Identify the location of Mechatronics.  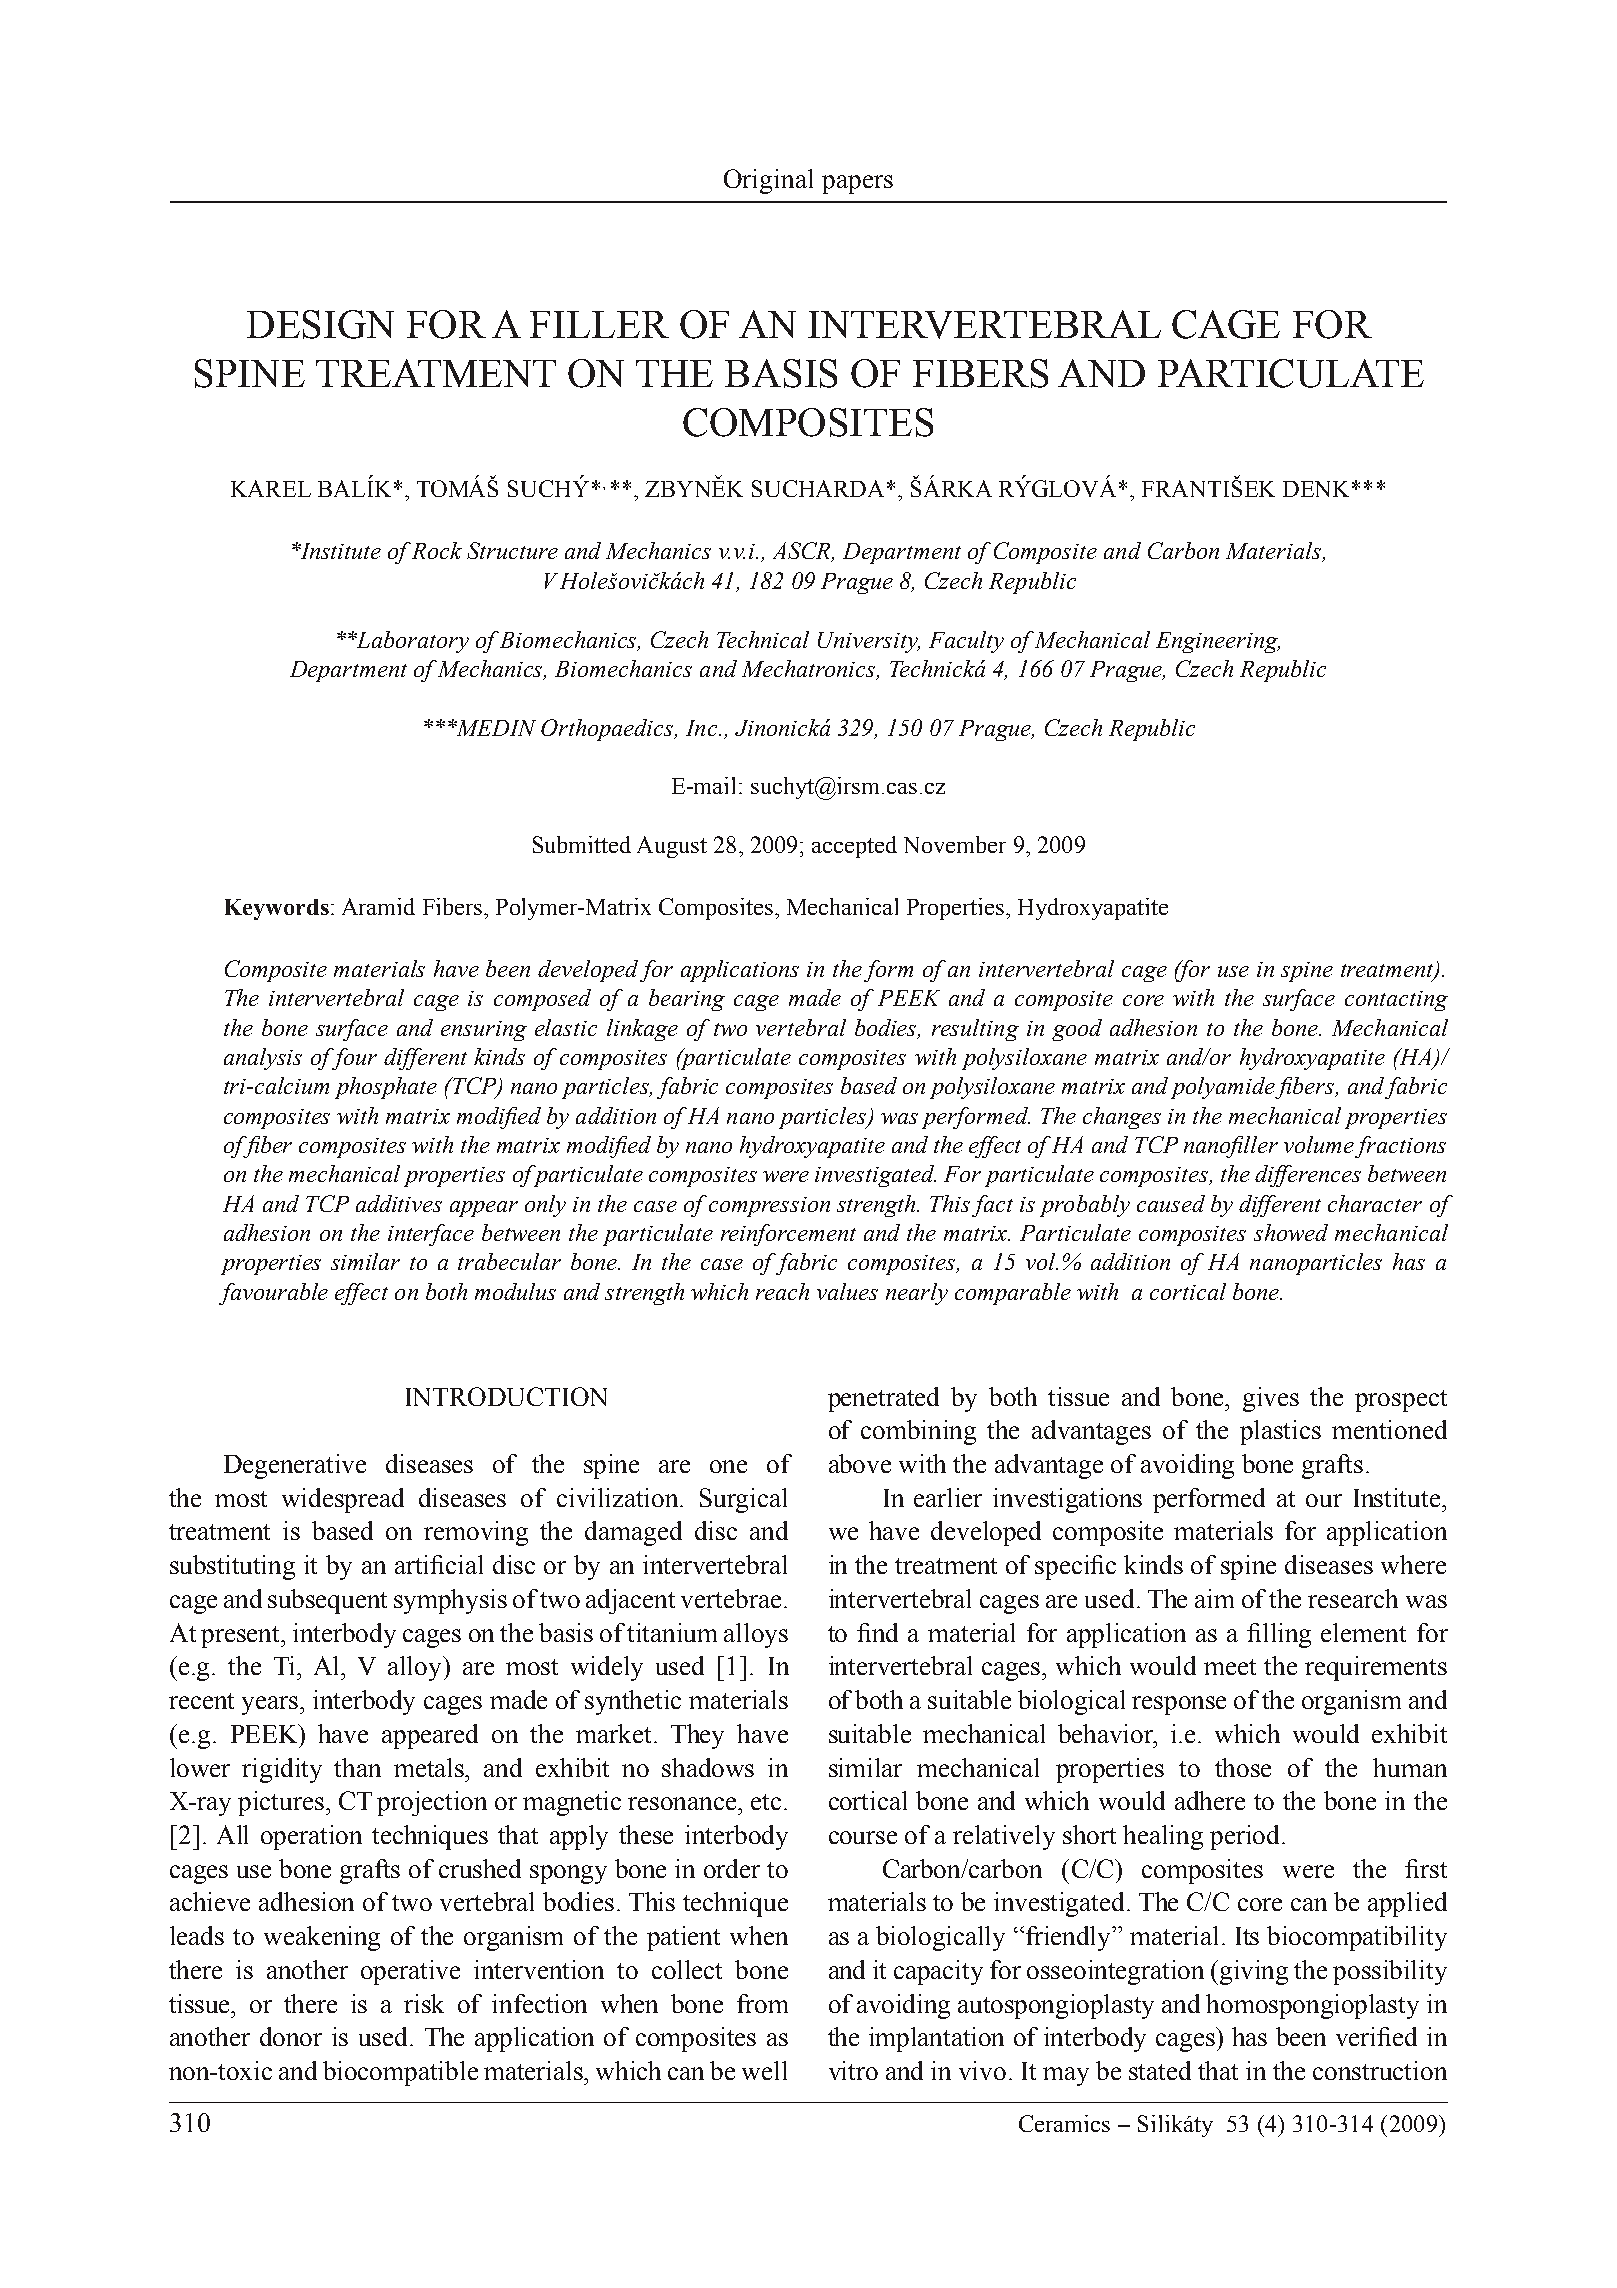
(810, 670).
